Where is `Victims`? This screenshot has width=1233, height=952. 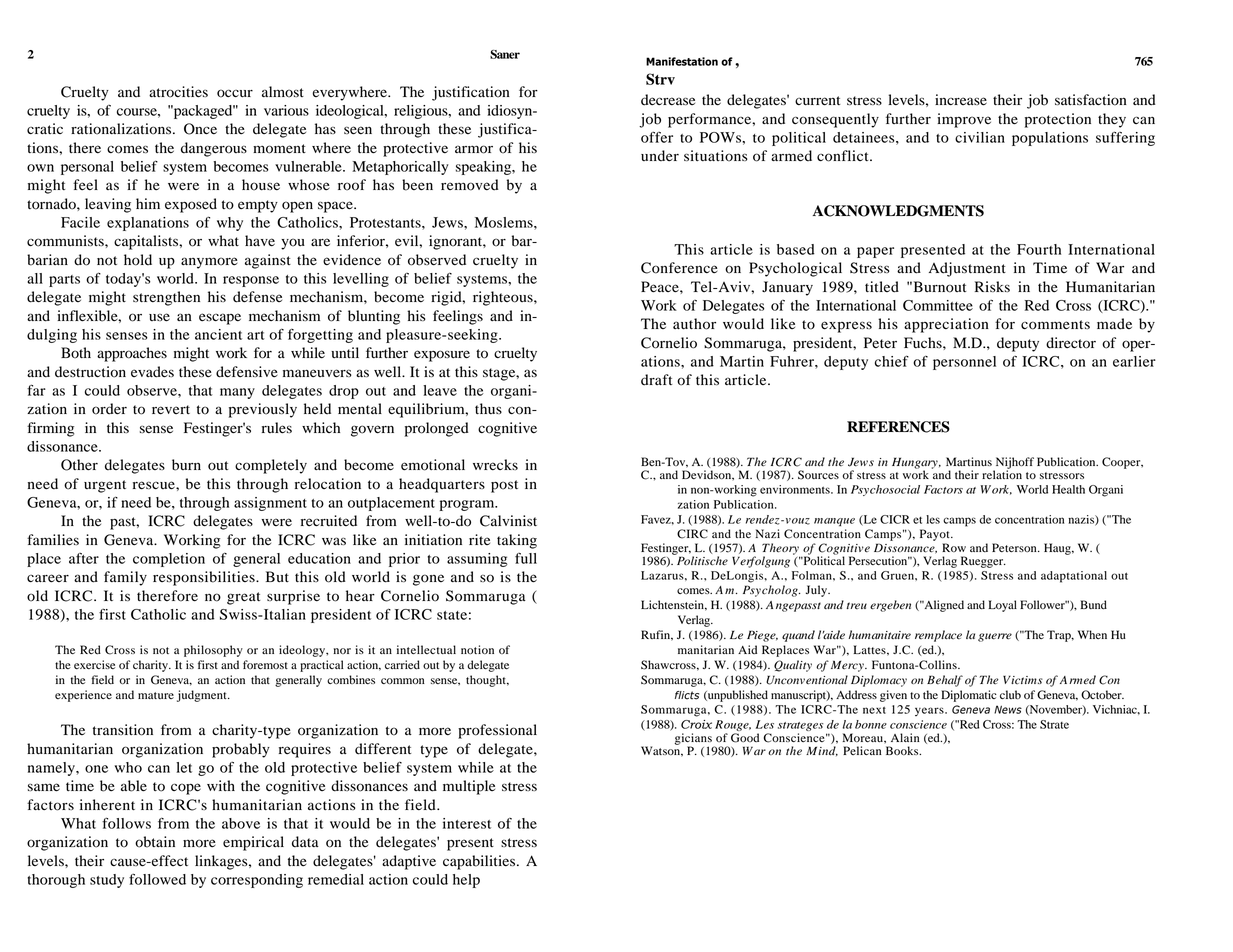 Victims is located at coordinates (1023, 679).
